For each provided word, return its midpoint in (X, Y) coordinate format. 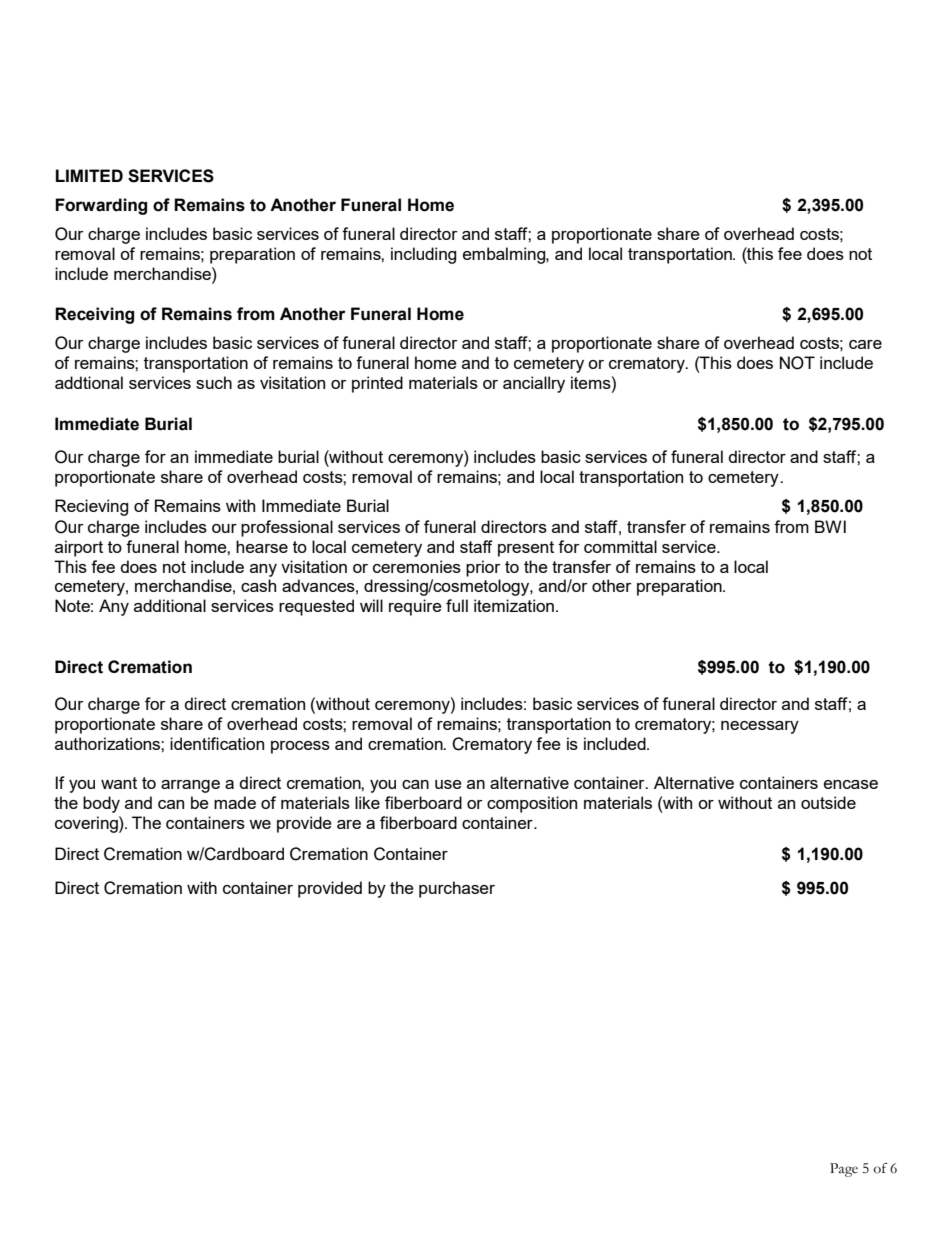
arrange (190, 786)
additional (170, 605)
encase (851, 784)
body (101, 804)
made (235, 802)
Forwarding (101, 206)
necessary (760, 727)
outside (828, 802)
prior (483, 568)
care (865, 344)
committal (620, 546)
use (448, 784)
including (423, 255)
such (214, 382)
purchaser (457, 889)
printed (377, 384)
